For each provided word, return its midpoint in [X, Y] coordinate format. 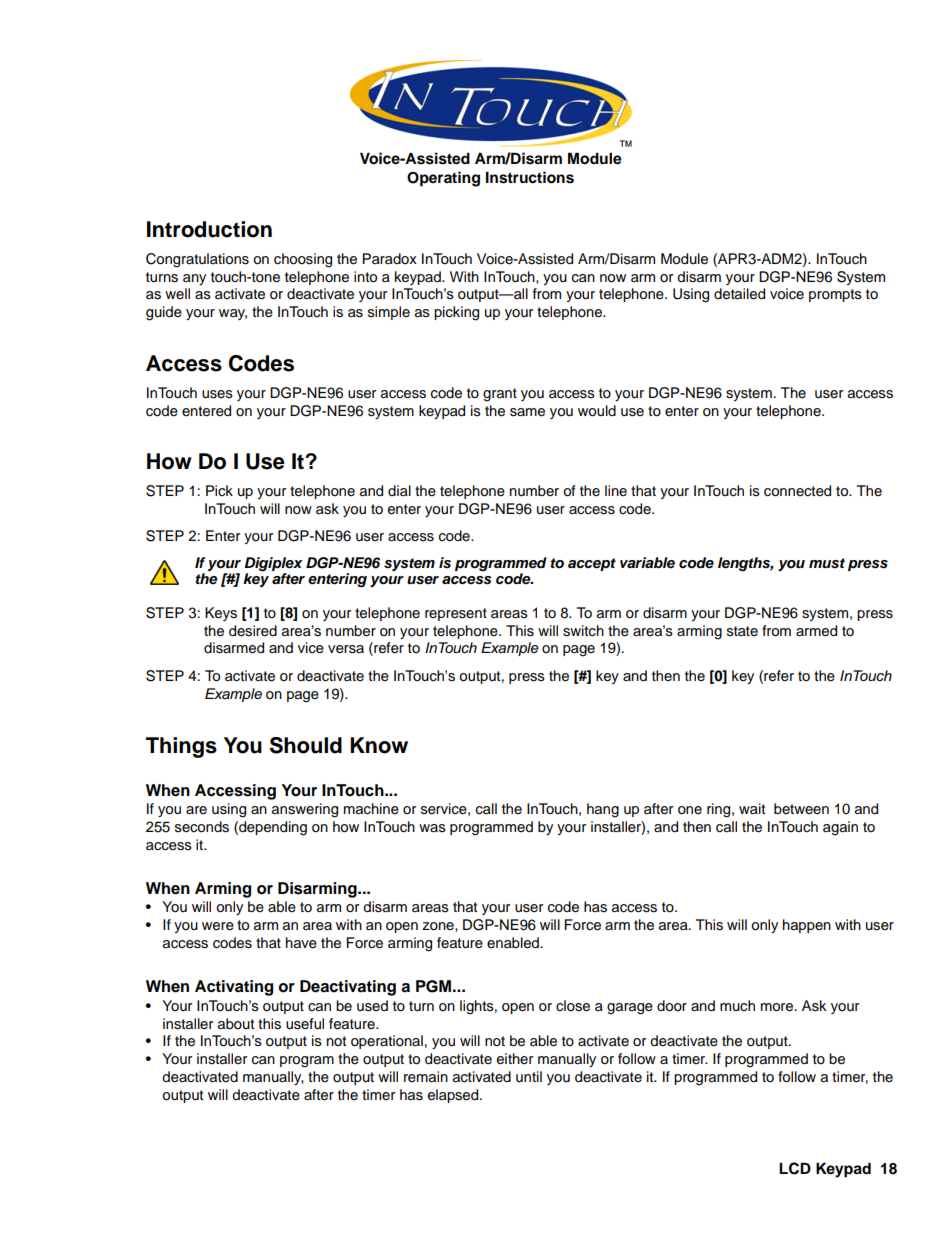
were [218, 926]
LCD [795, 1168]
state [742, 631]
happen [807, 926]
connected [797, 491]
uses [217, 394]
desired [253, 631]
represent [456, 614]
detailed [739, 294]
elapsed [454, 1096]
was [432, 828]
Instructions [530, 177]
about [236, 1024]
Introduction [209, 229]
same [527, 412]
